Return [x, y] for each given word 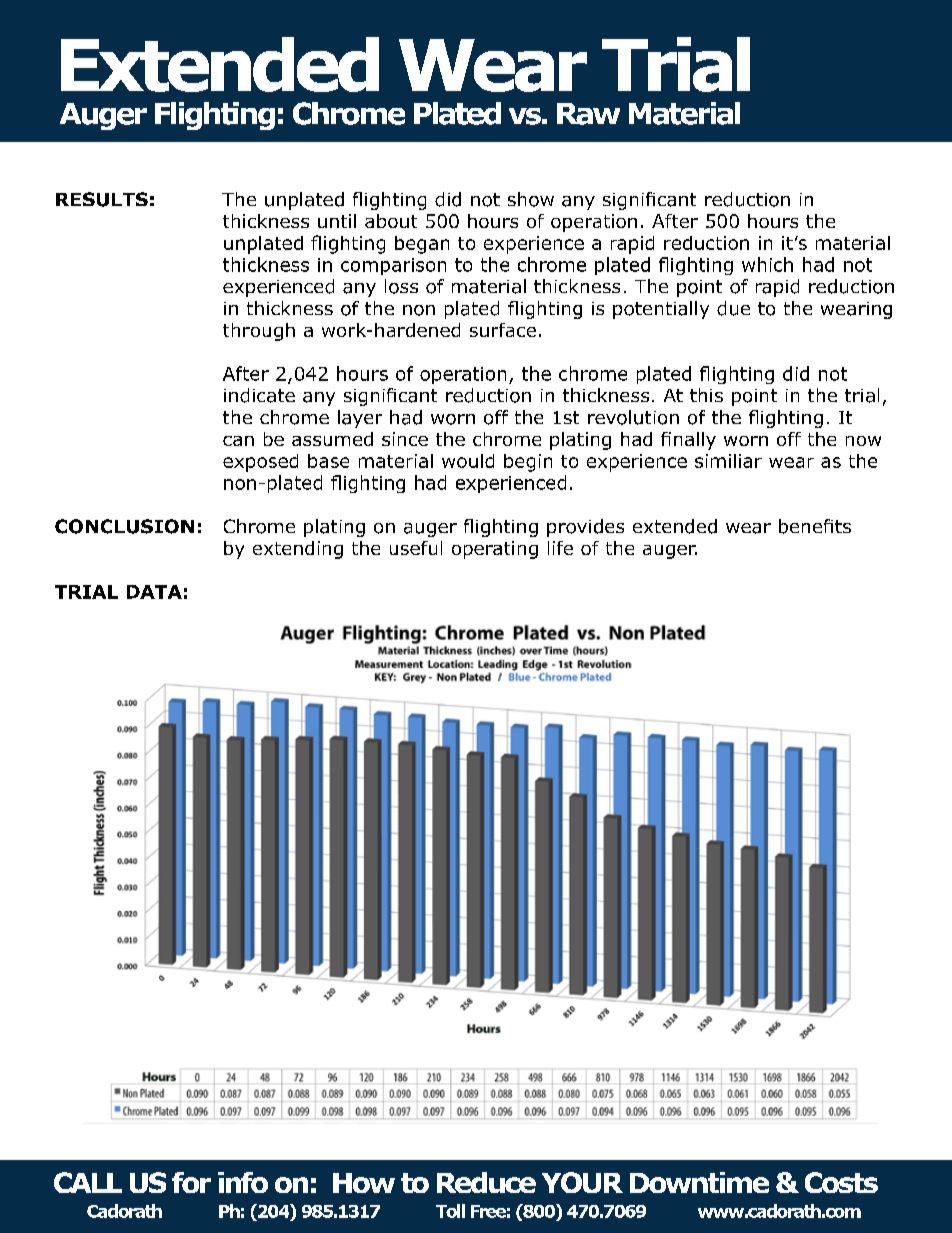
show [531, 199]
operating [495, 550]
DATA [154, 592]
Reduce [486, 1182]
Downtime [699, 1182]
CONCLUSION [124, 526]
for [191, 1182]
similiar [728, 461]
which [767, 264]
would [468, 461]
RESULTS [102, 199]
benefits [815, 526]
